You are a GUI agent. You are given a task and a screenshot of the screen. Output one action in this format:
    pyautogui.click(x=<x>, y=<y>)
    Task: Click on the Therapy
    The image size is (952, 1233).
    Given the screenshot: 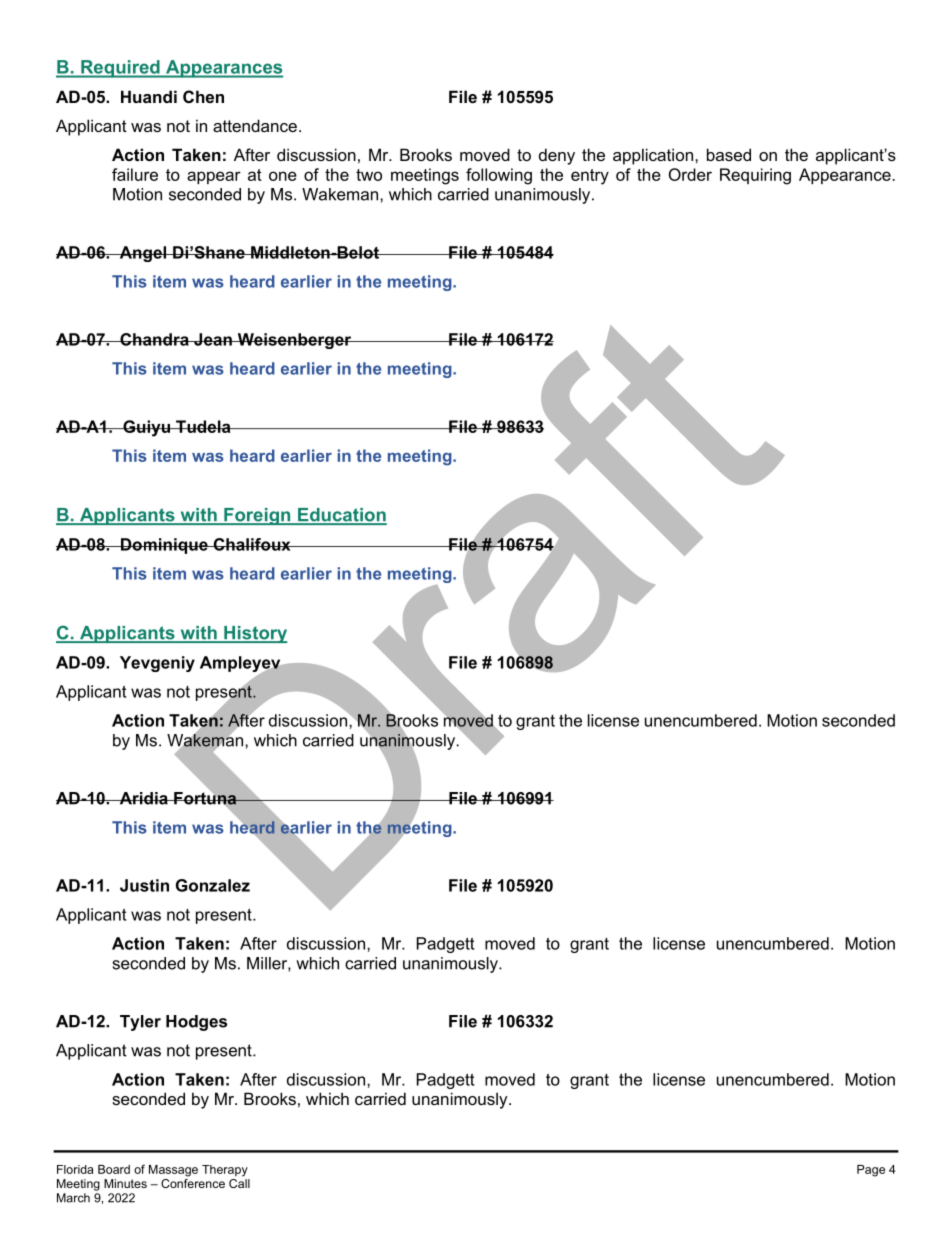 What is the action you would take?
    pyautogui.click(x=225, y=1171)
